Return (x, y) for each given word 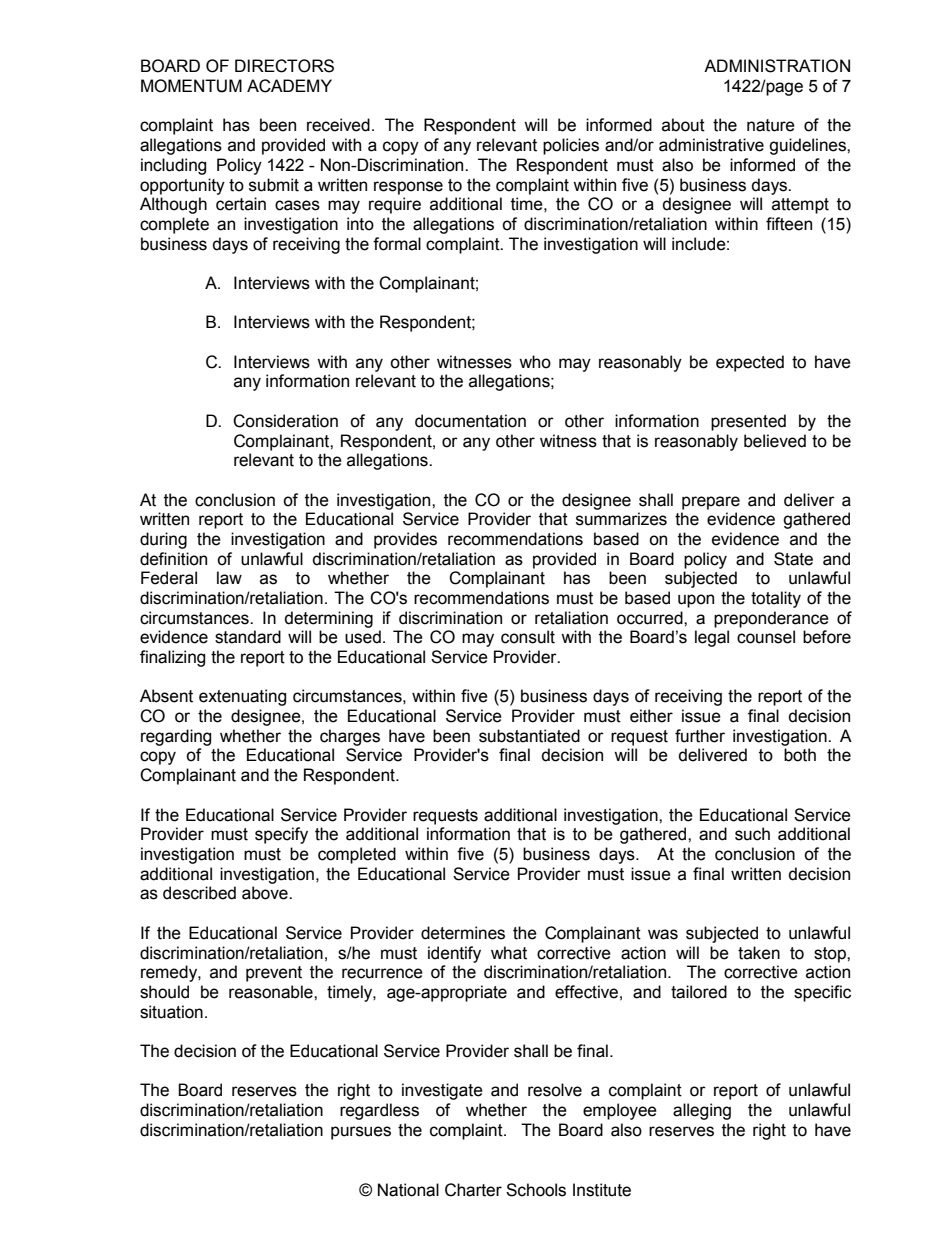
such (752, 834)
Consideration (285, 421)
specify (281, 835)
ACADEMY (289, 86)
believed (775, 441)
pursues (361, 1133)
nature (771, 125)
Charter (473, 1190)
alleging (702, 1111)
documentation (470, 421)
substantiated (529, 736)
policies (571, 146)
